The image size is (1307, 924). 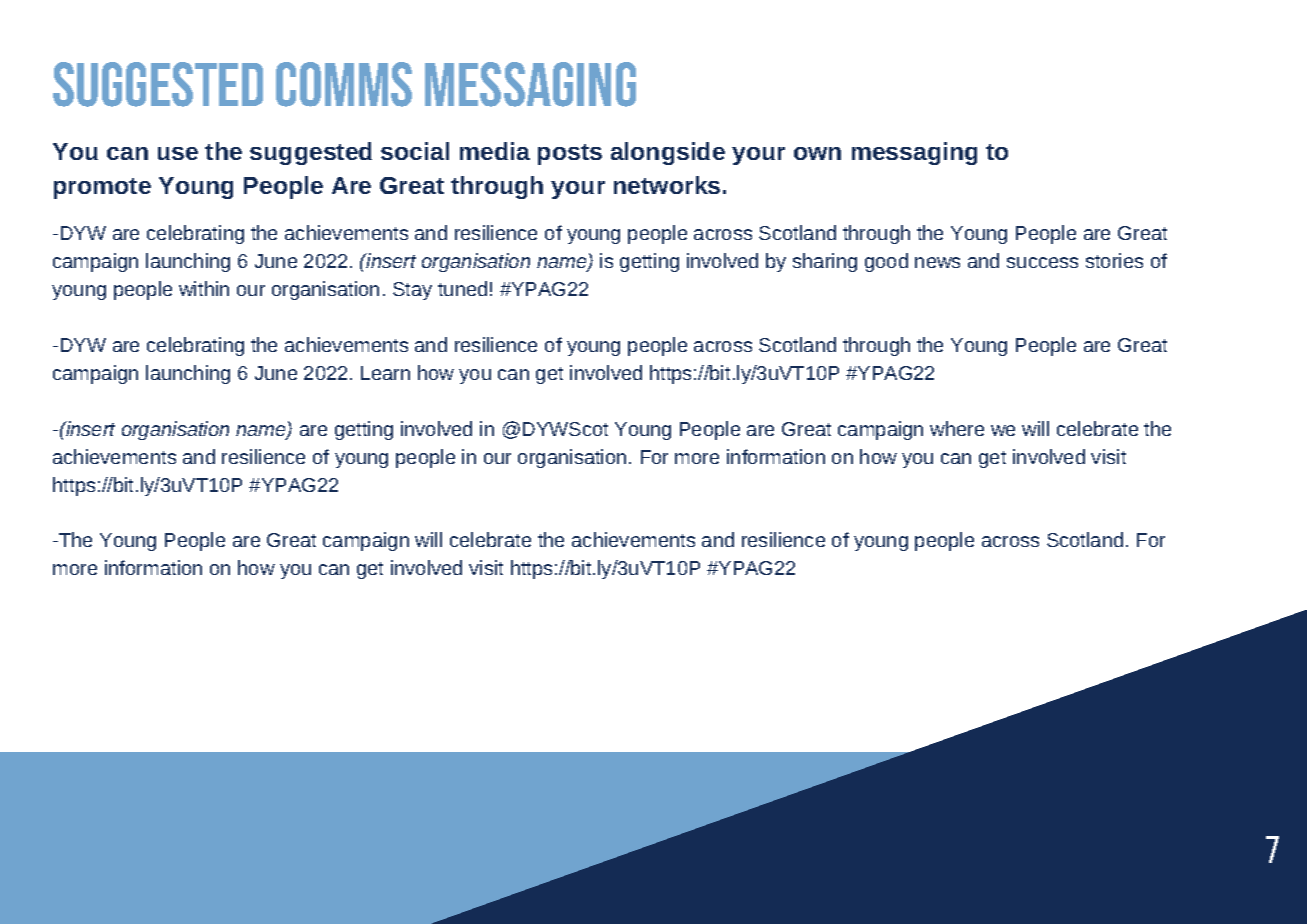 What do you see at coordinates (1042, 262) in the page?
I see `success` at bounding box center [1042, 262].
